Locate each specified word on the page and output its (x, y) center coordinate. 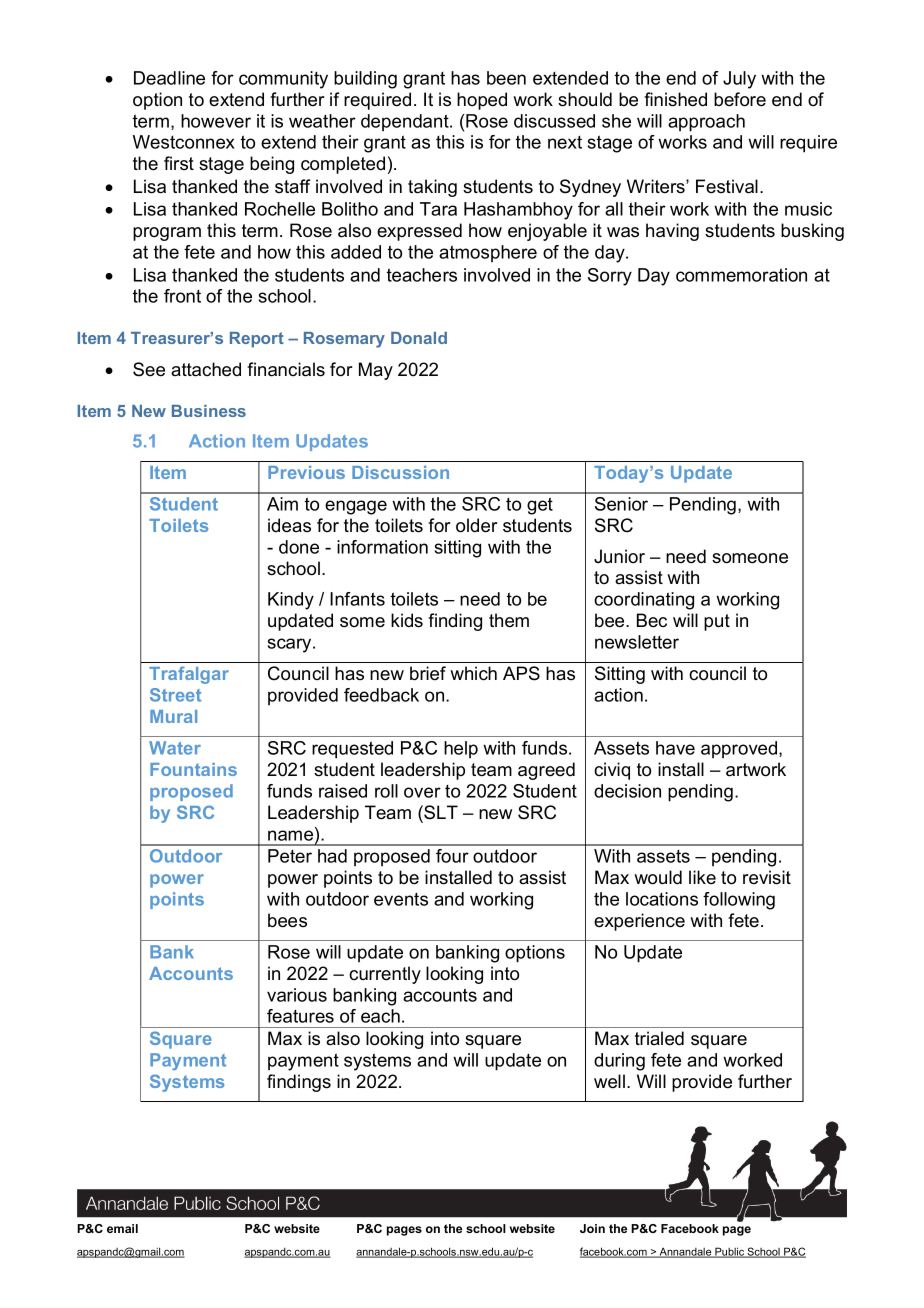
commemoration (741, 275)
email (122, 1228)
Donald (419, 338)
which (473, 673)
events (401, 899)
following (739, 901)
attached (206, 369)
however (216, 121)
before (740, 99)
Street (175, 695)
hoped (482, 101)
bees (287, 920)
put (717, 622)
